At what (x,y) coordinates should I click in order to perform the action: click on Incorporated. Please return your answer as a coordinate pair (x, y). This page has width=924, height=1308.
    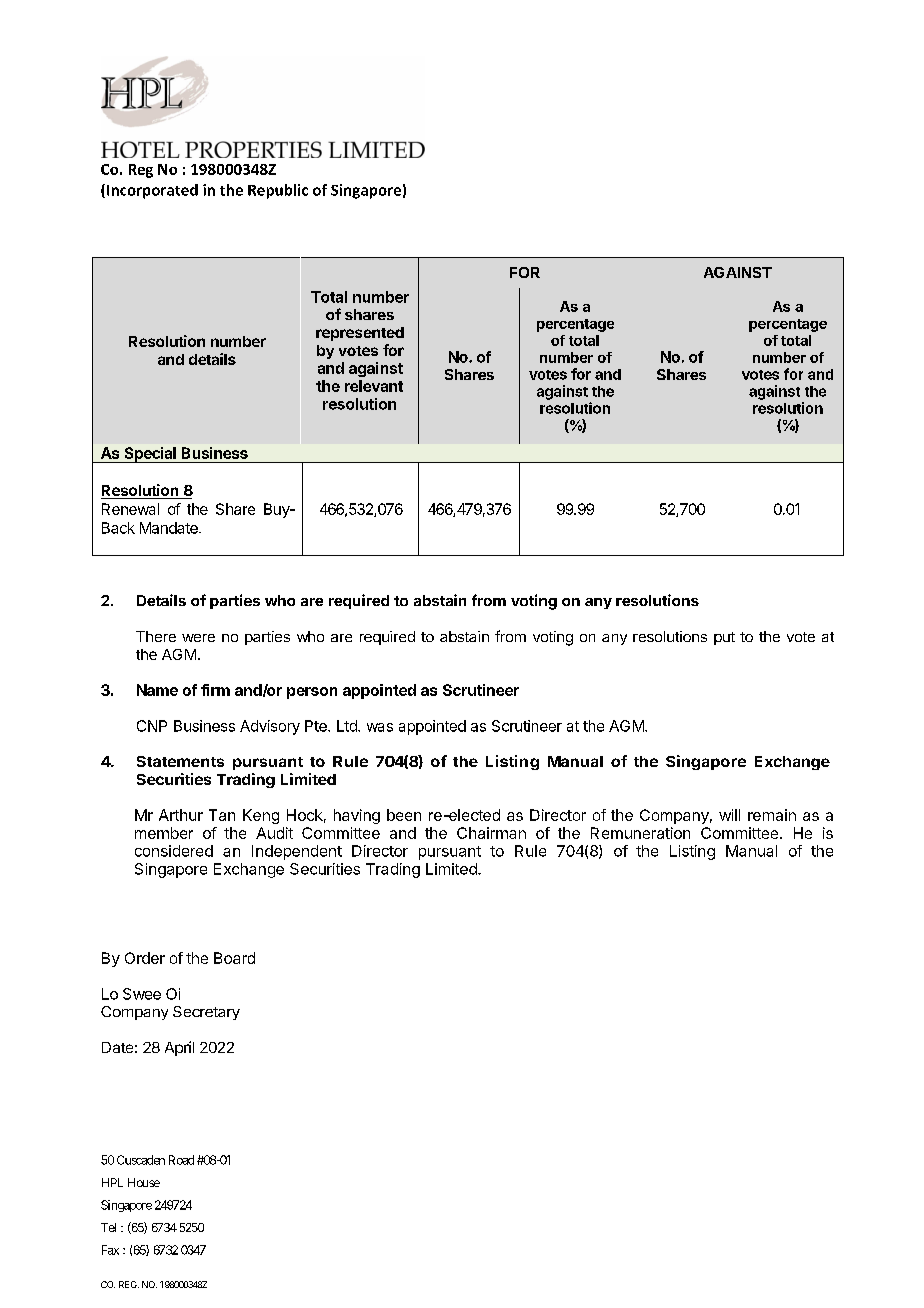
    Looking at the image, I should click on (152, 191).
